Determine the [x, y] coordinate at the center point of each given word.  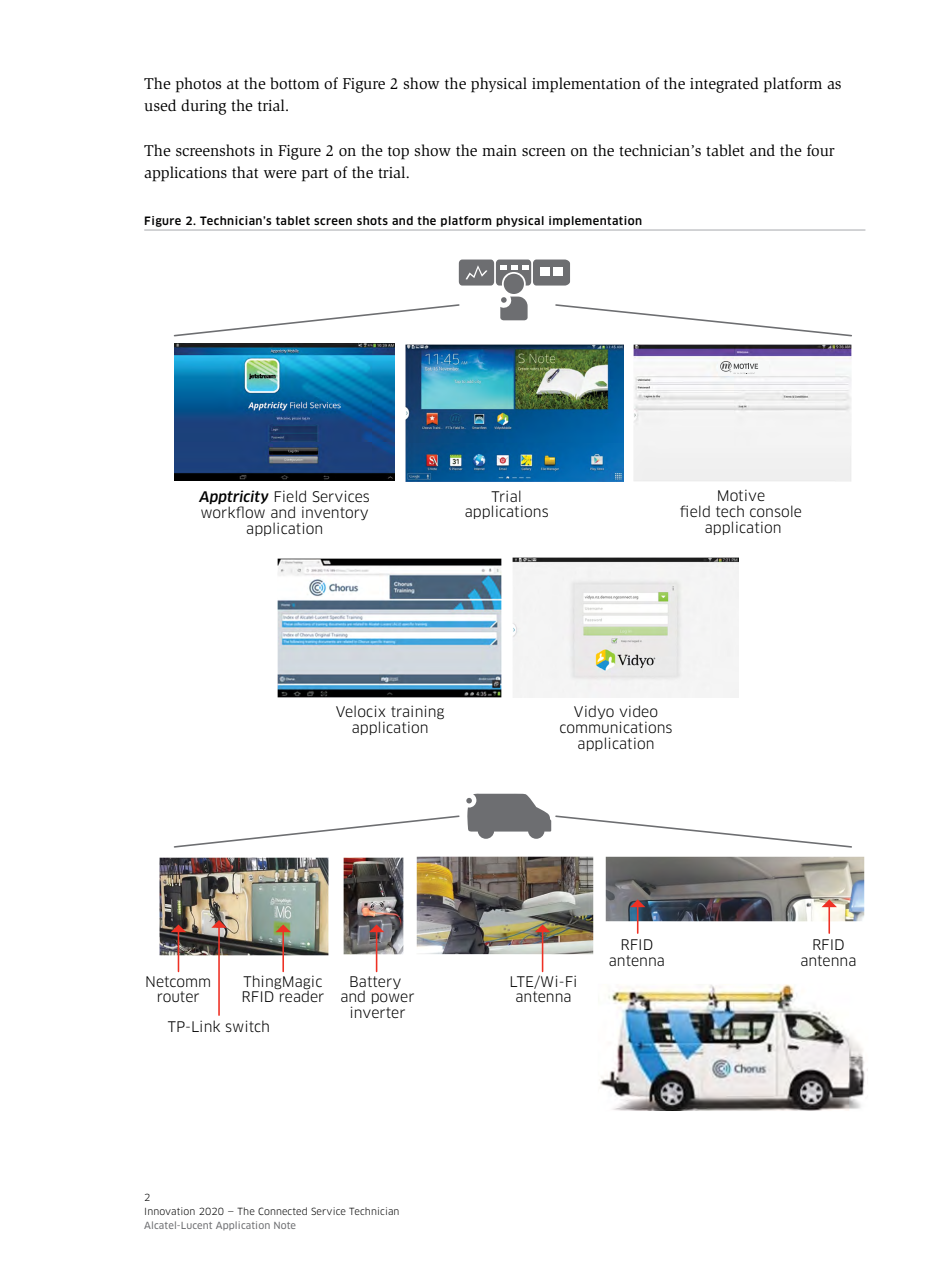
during [203, 107]
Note [285, 1225]
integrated [724, 85]
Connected [282, 1211]
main [499, 150]
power [393, 998]
